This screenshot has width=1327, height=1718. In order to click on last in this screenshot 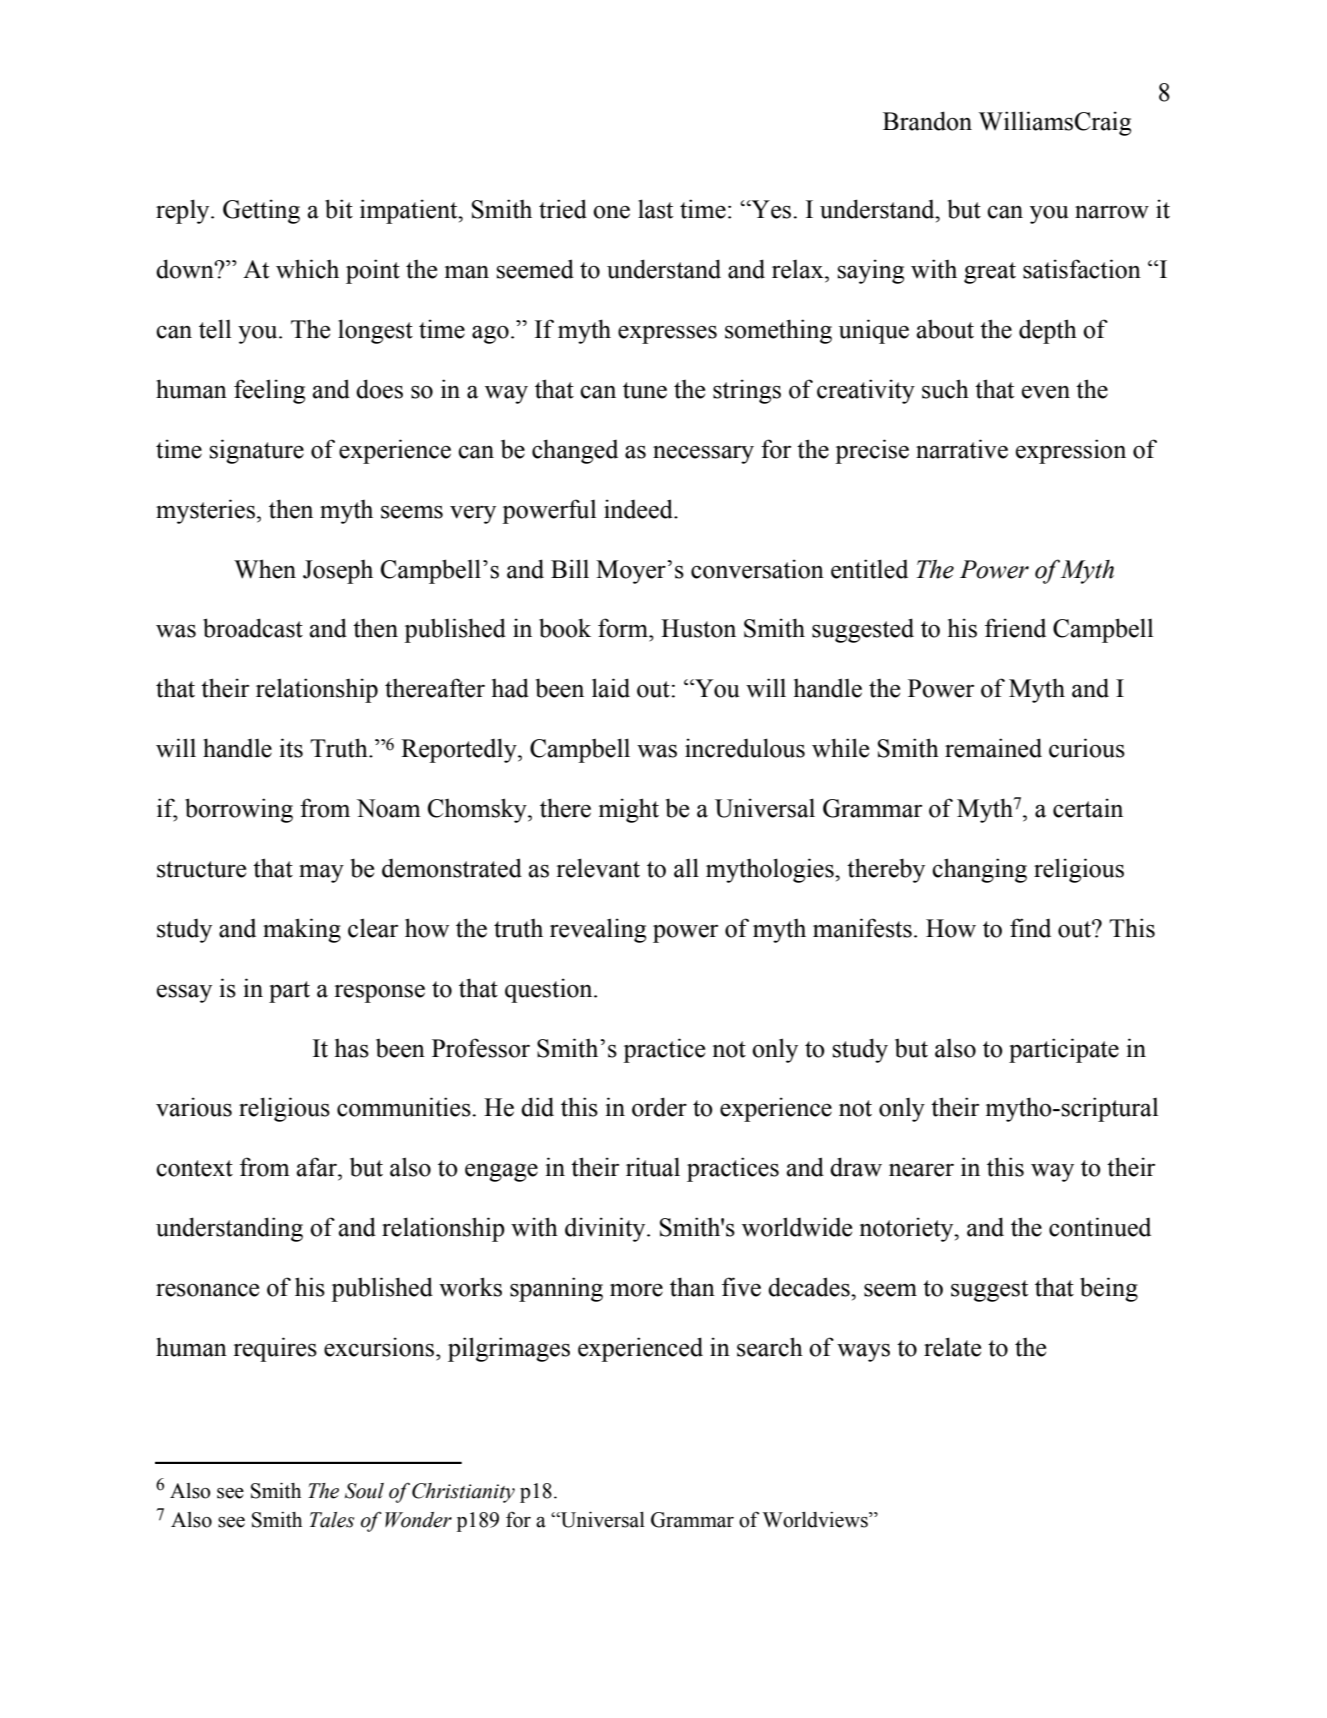, I will do `click(655, 209)`.
